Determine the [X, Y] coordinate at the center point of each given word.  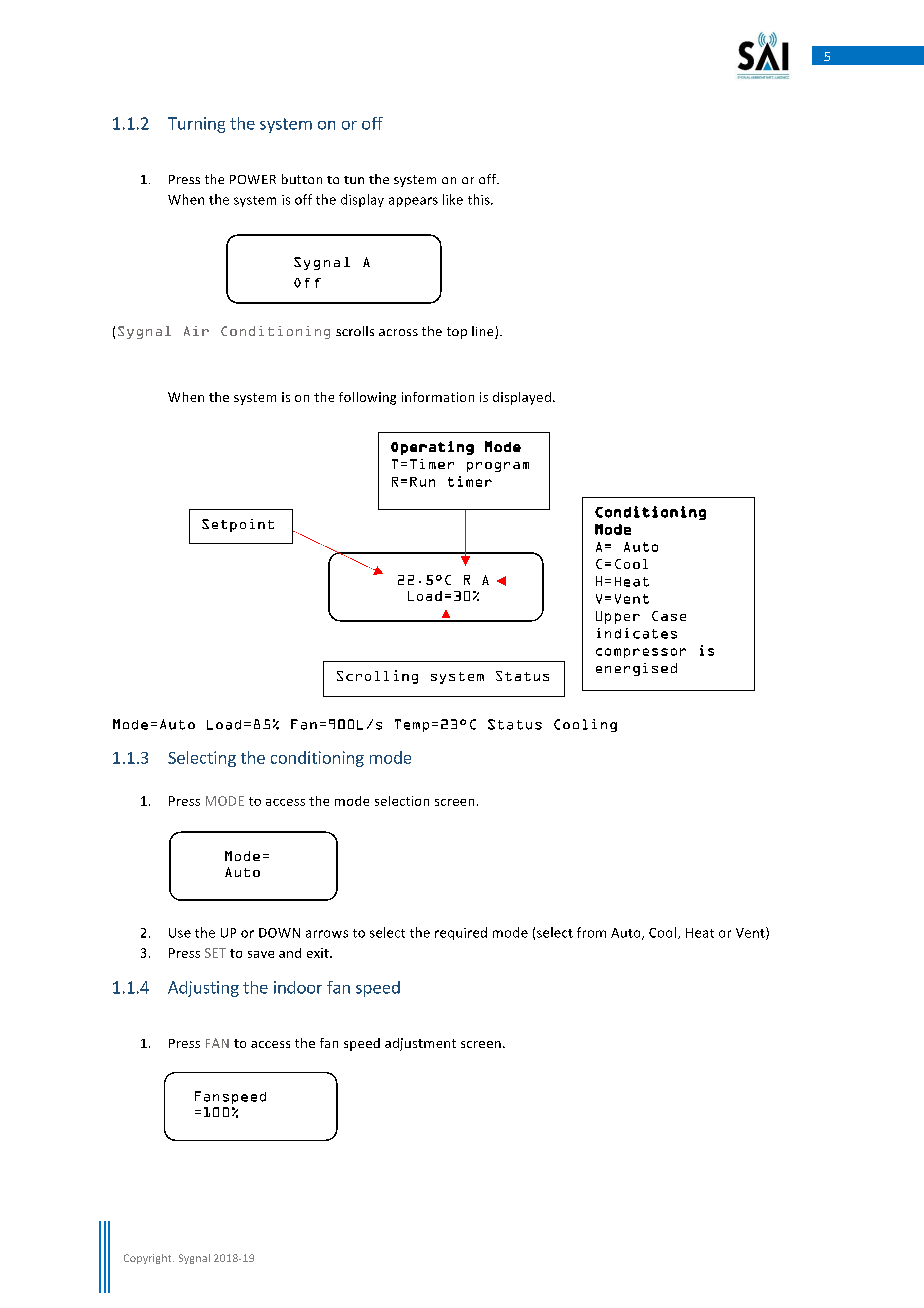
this [480, 199]
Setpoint [238, 525]
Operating [432, 448]
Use [180, 933]
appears [413, 202]
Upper [618, 617]
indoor [298, 987]
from [591, 932]
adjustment [420, 1044]
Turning [196, 125]
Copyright [149, 1259]
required [461, 933]
